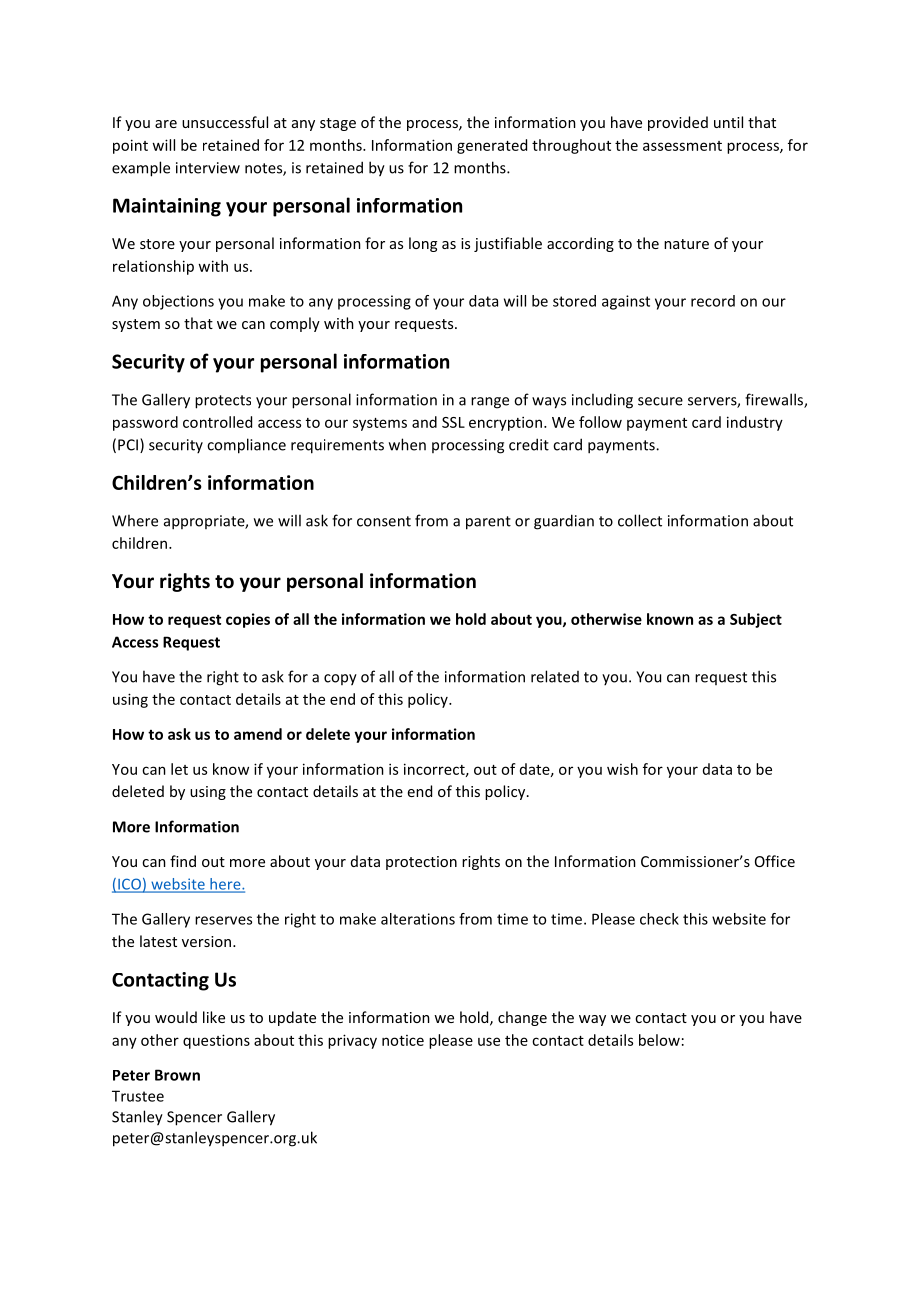 The width and height of the image is (924, 1308). What do you see at coordinates (177, 1075) in the image?
I see `Brown` at bounding box center [177, 1075].
